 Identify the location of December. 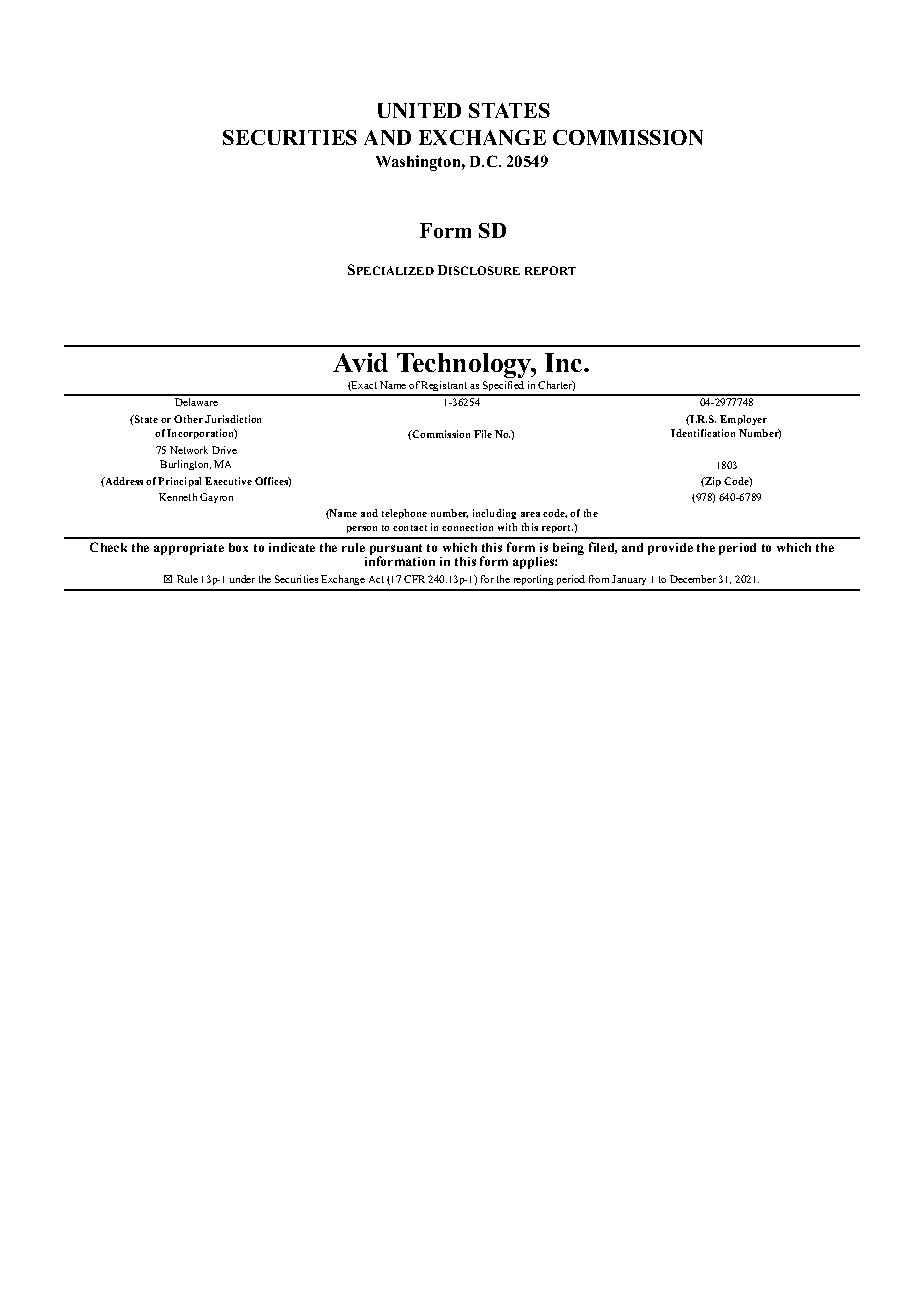
(693, 579).
